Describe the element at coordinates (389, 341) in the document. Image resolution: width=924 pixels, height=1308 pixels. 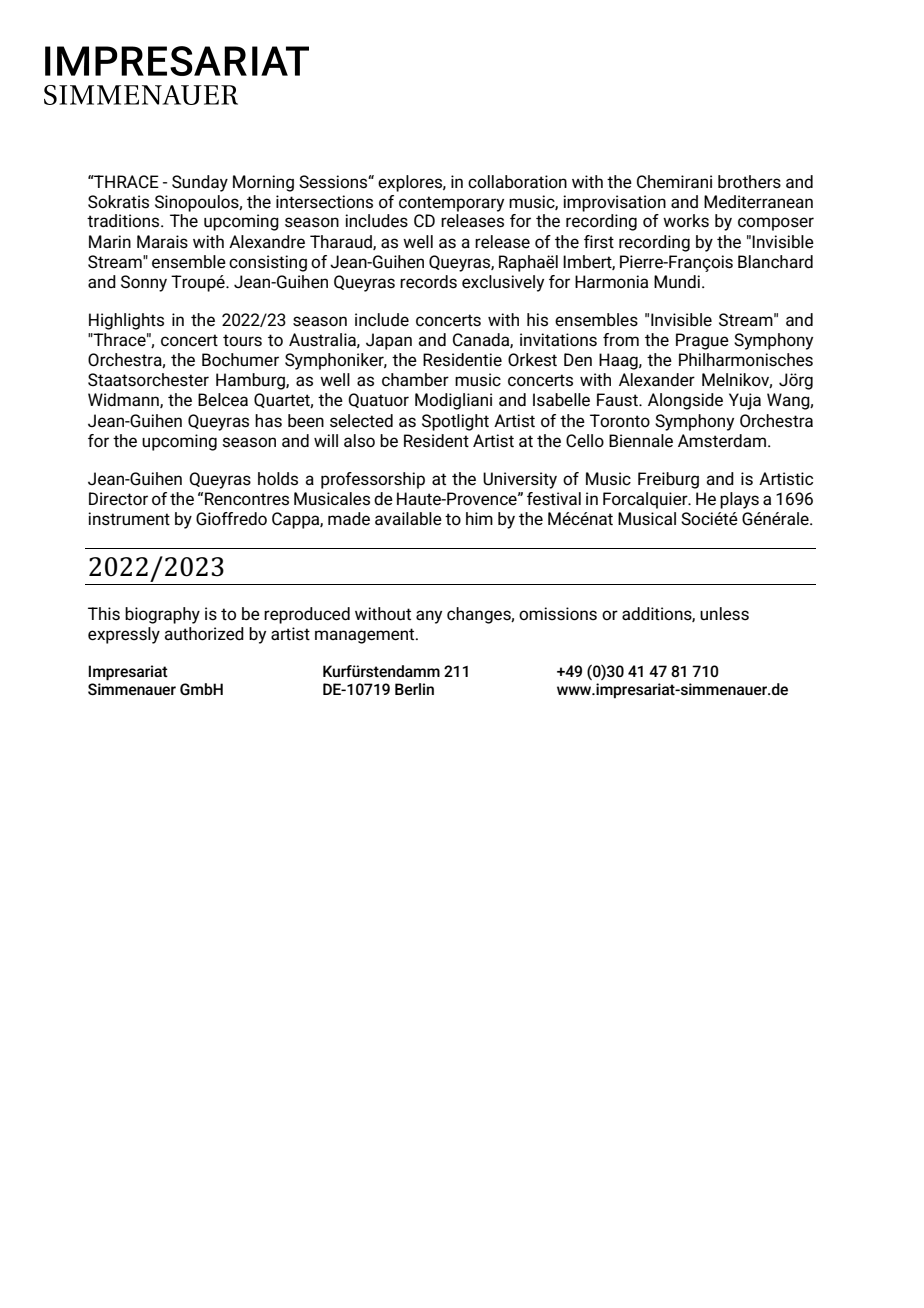
I see `Japan` at that location.
